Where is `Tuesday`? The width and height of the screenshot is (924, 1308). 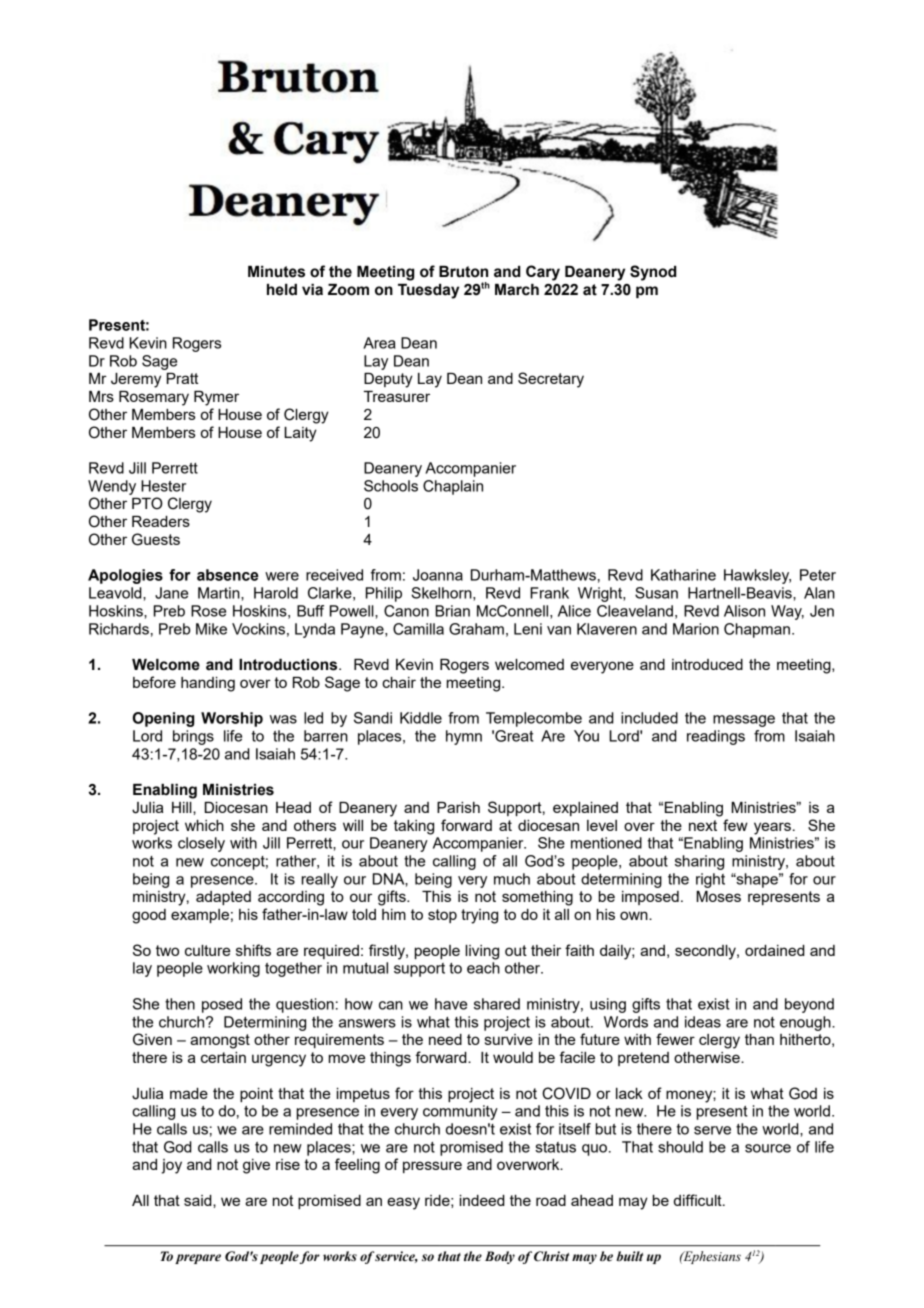 Tuesday is located at coordinates (428, 291).
